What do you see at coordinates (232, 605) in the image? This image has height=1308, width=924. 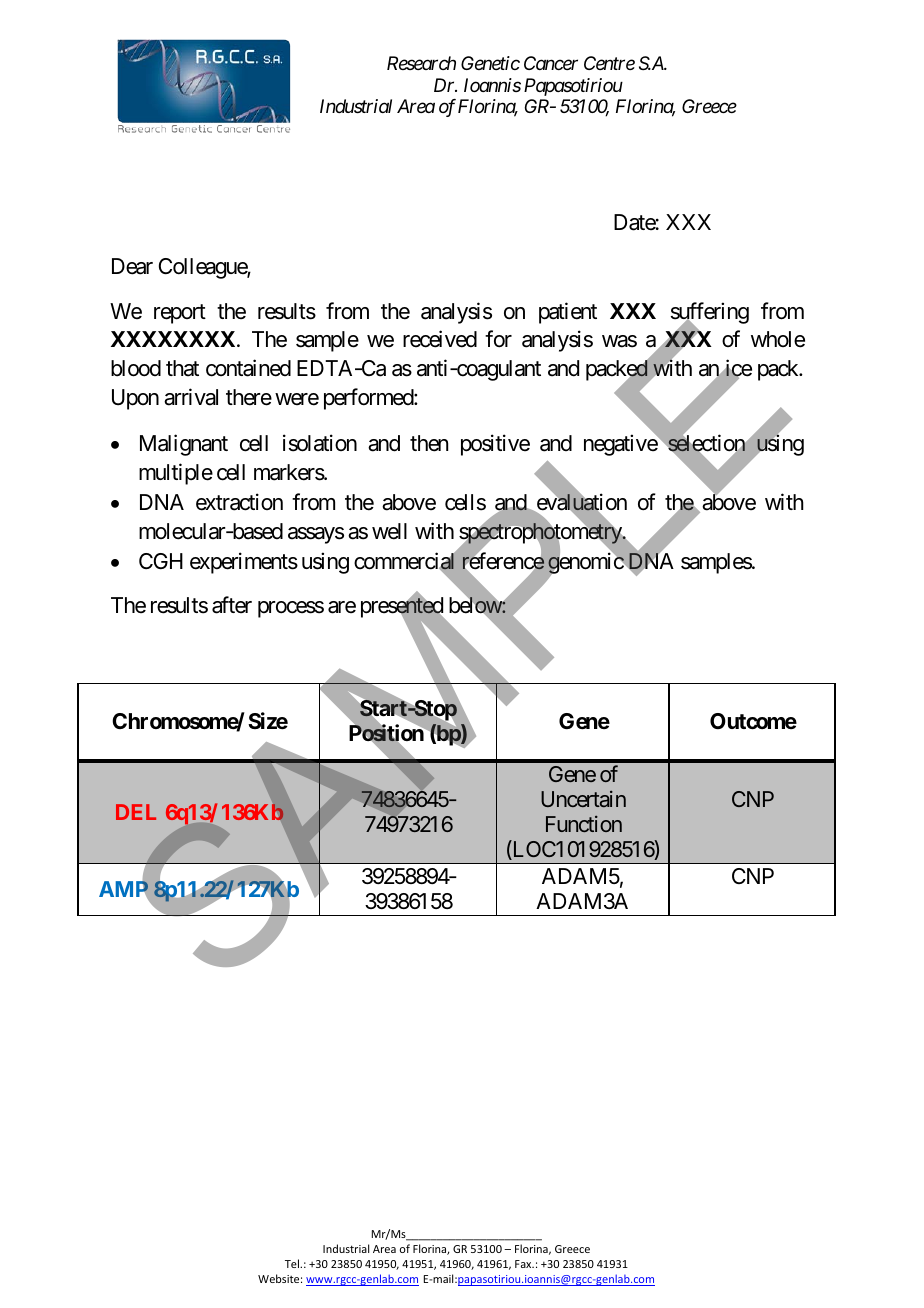 I see `after` at bounding box center [232, 605].
